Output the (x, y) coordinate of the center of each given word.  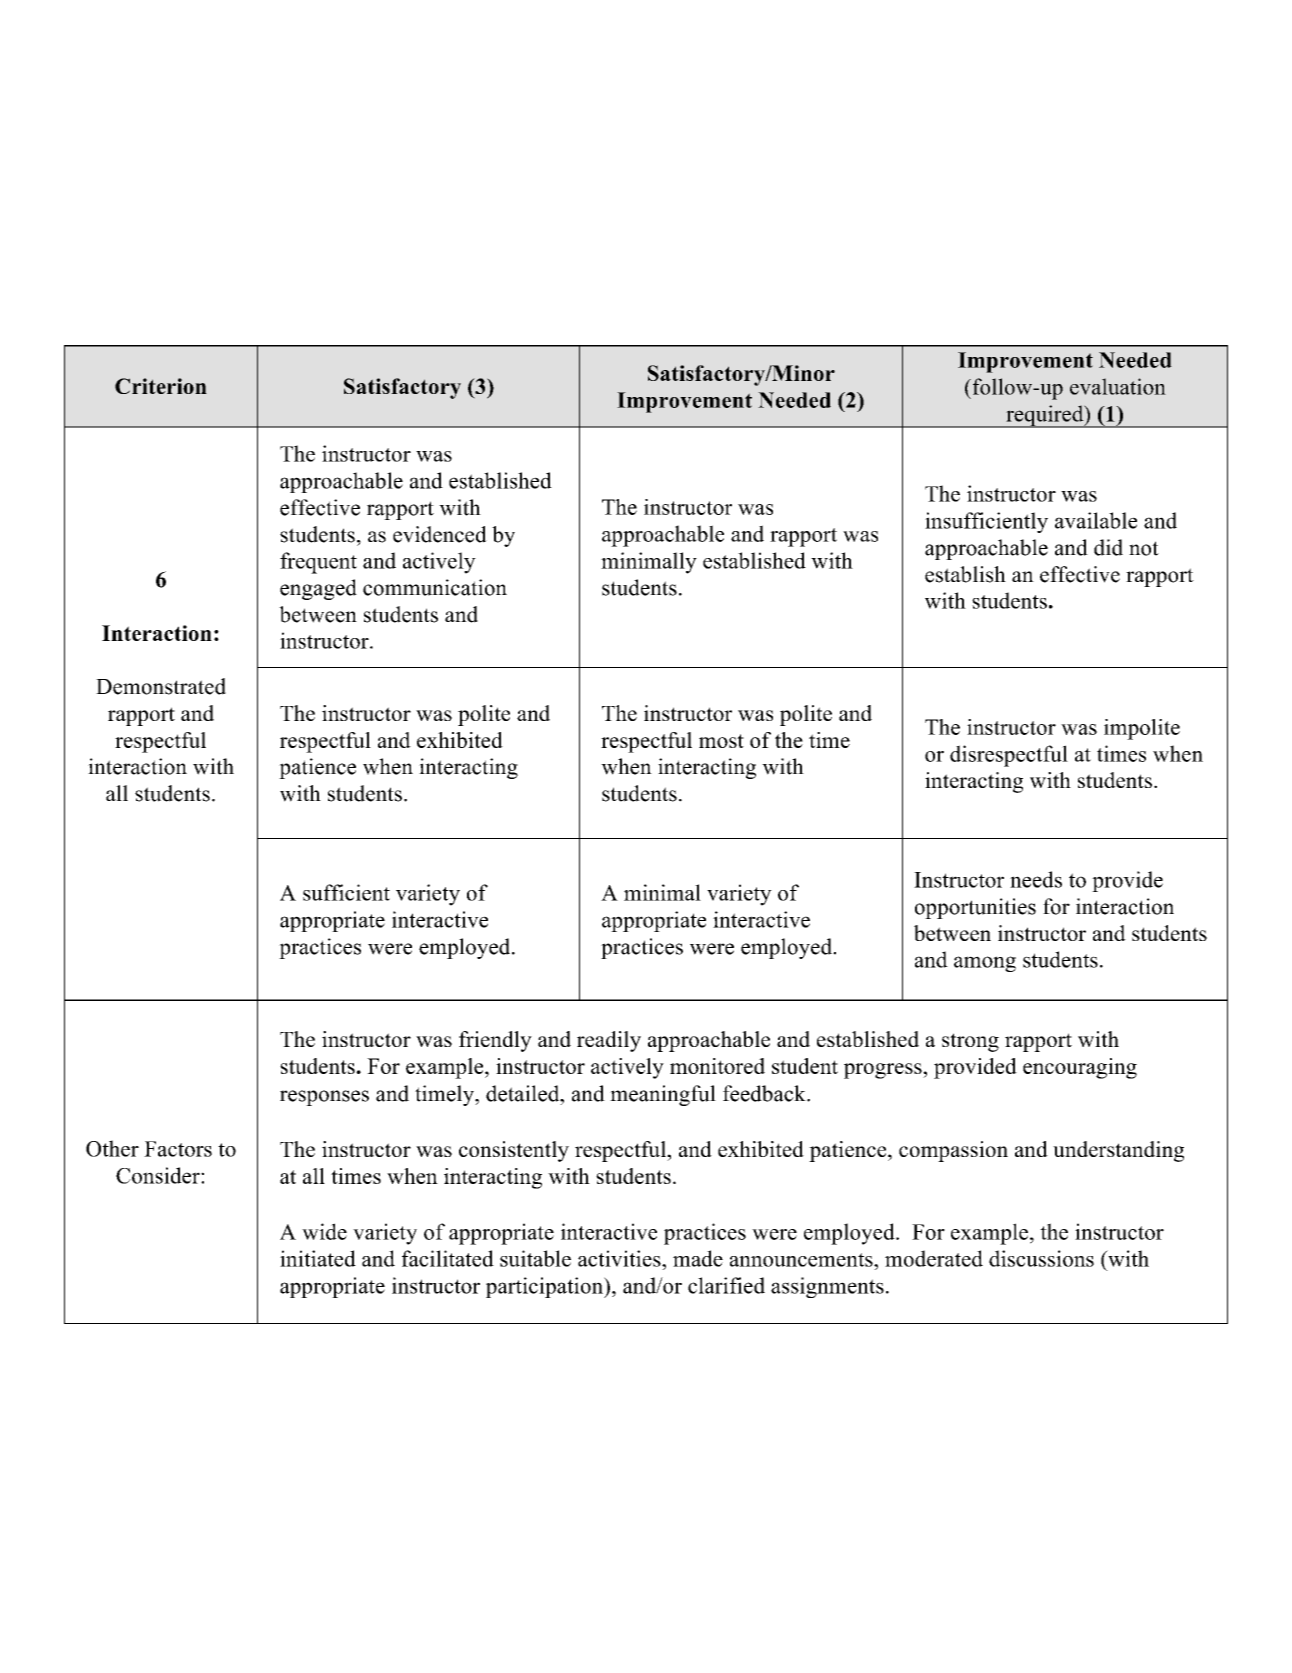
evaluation (1118, 386)
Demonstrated (161, 686)
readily (609, 1041)
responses (324, 1098)
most (721, 741)
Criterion (161, 386)
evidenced (440, 534)
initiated (318, 1258)
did (1108, 547)
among (985, 964)
